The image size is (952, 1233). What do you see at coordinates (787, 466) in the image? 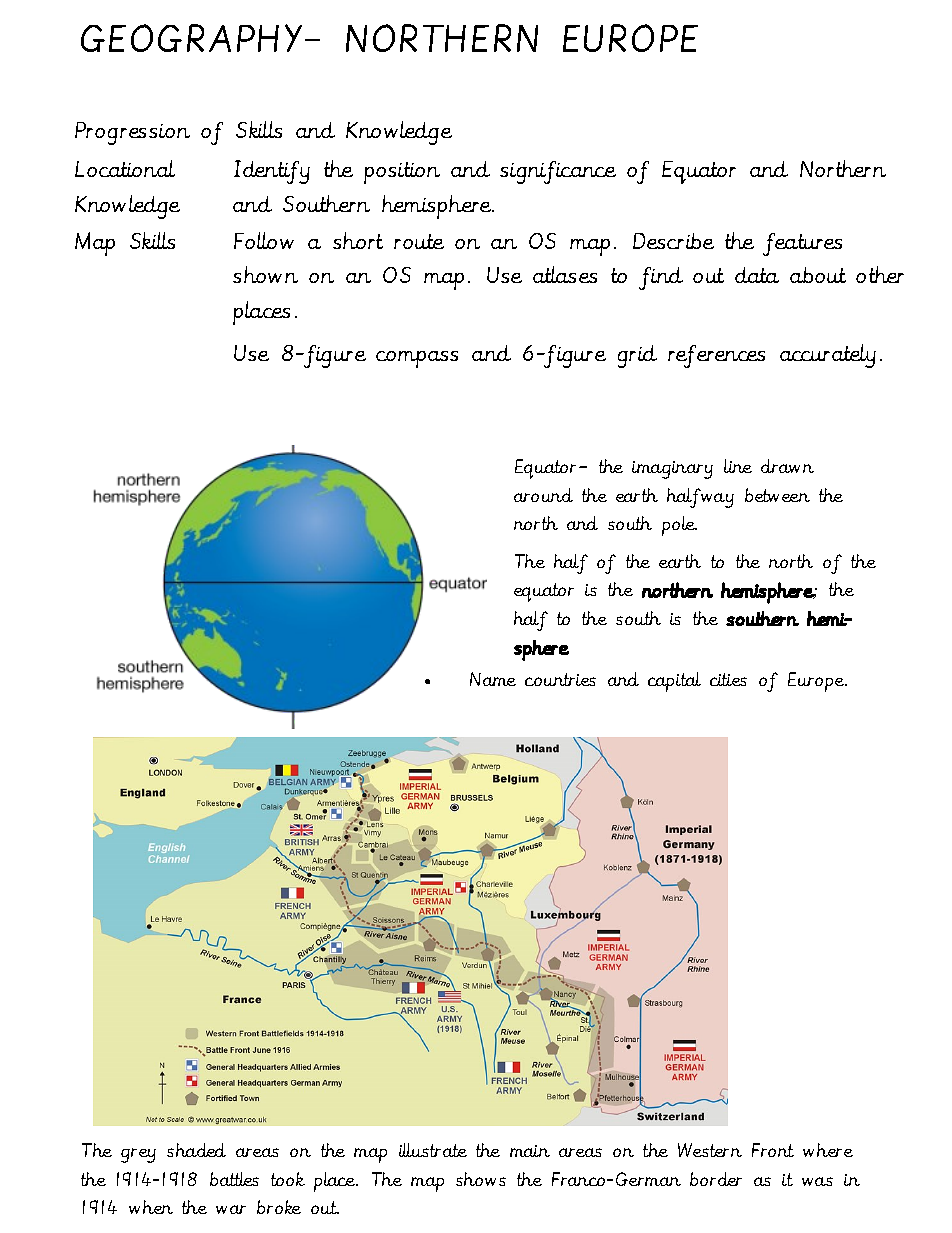
I see `drawn` at bounding box center [787, 466].
